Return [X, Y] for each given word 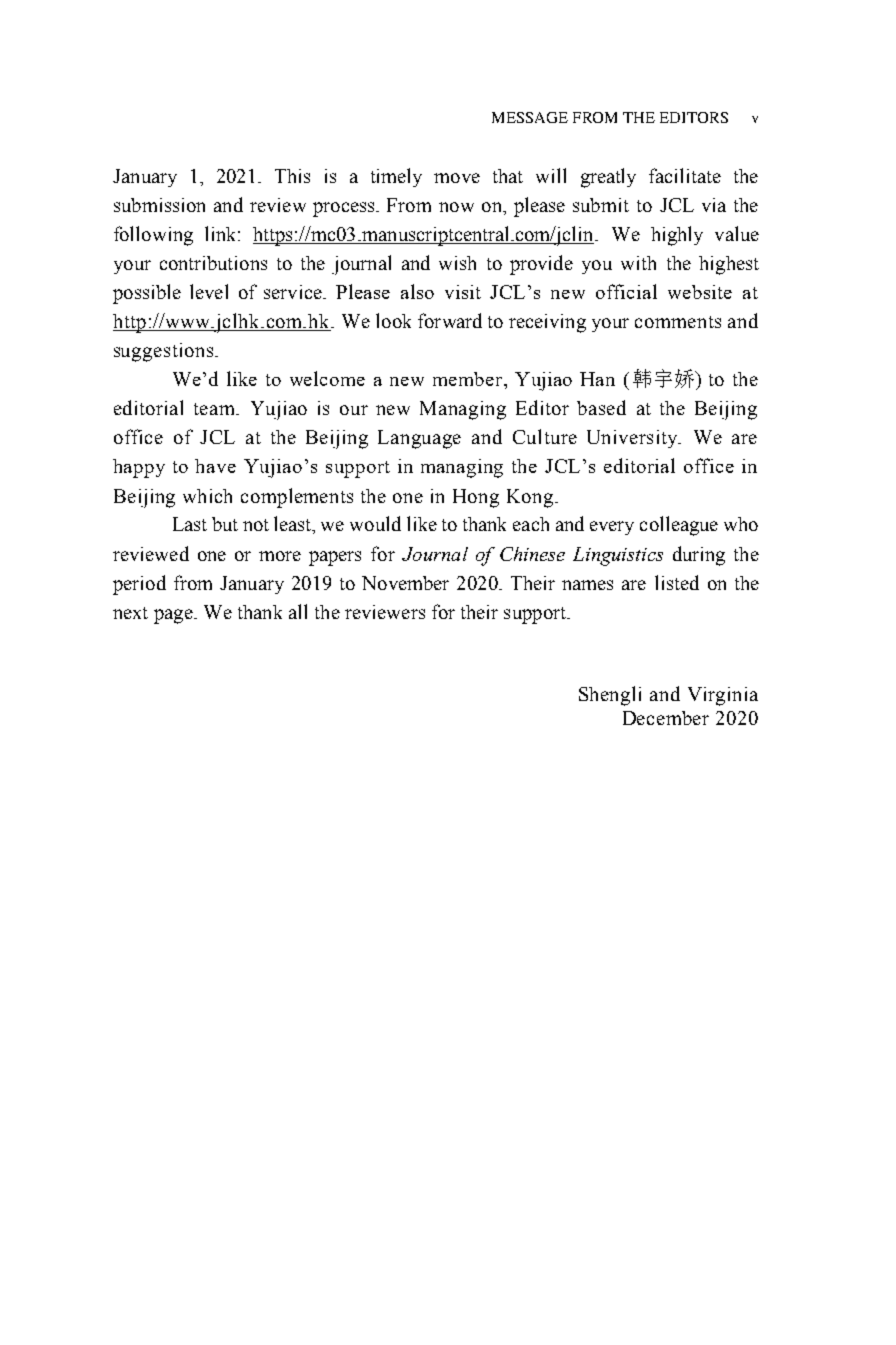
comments [678, 322]
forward [450, 320]
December [666, 718]
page [174, 616]
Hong [476, 498]
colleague [679, 526]
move [457, 178]
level [209, 291]
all [298, 611]
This [292, 176]
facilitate [685, 175]
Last [190, 524]
